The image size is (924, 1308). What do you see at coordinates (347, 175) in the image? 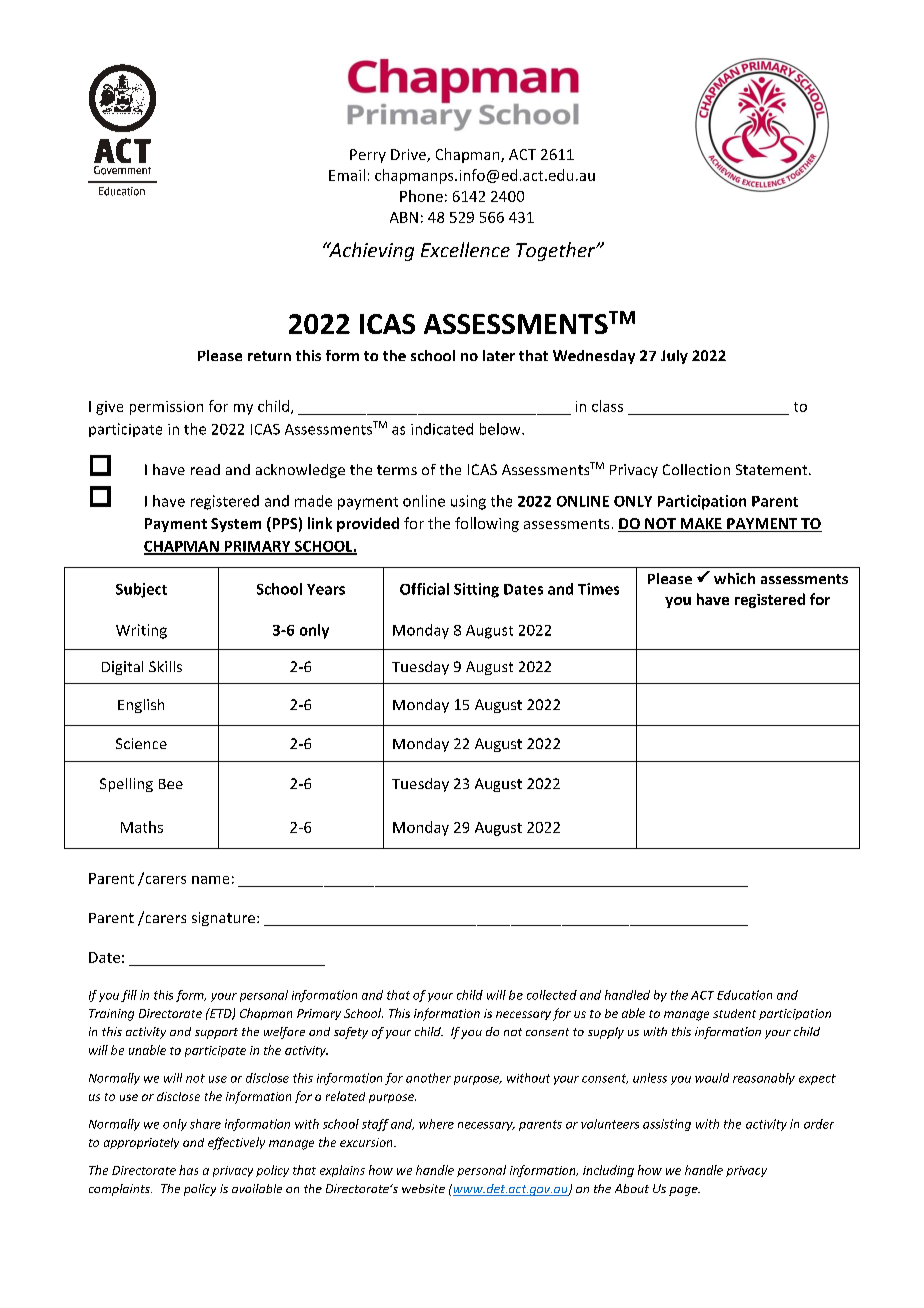
I see `Email` at bounding box center [347, 175].
